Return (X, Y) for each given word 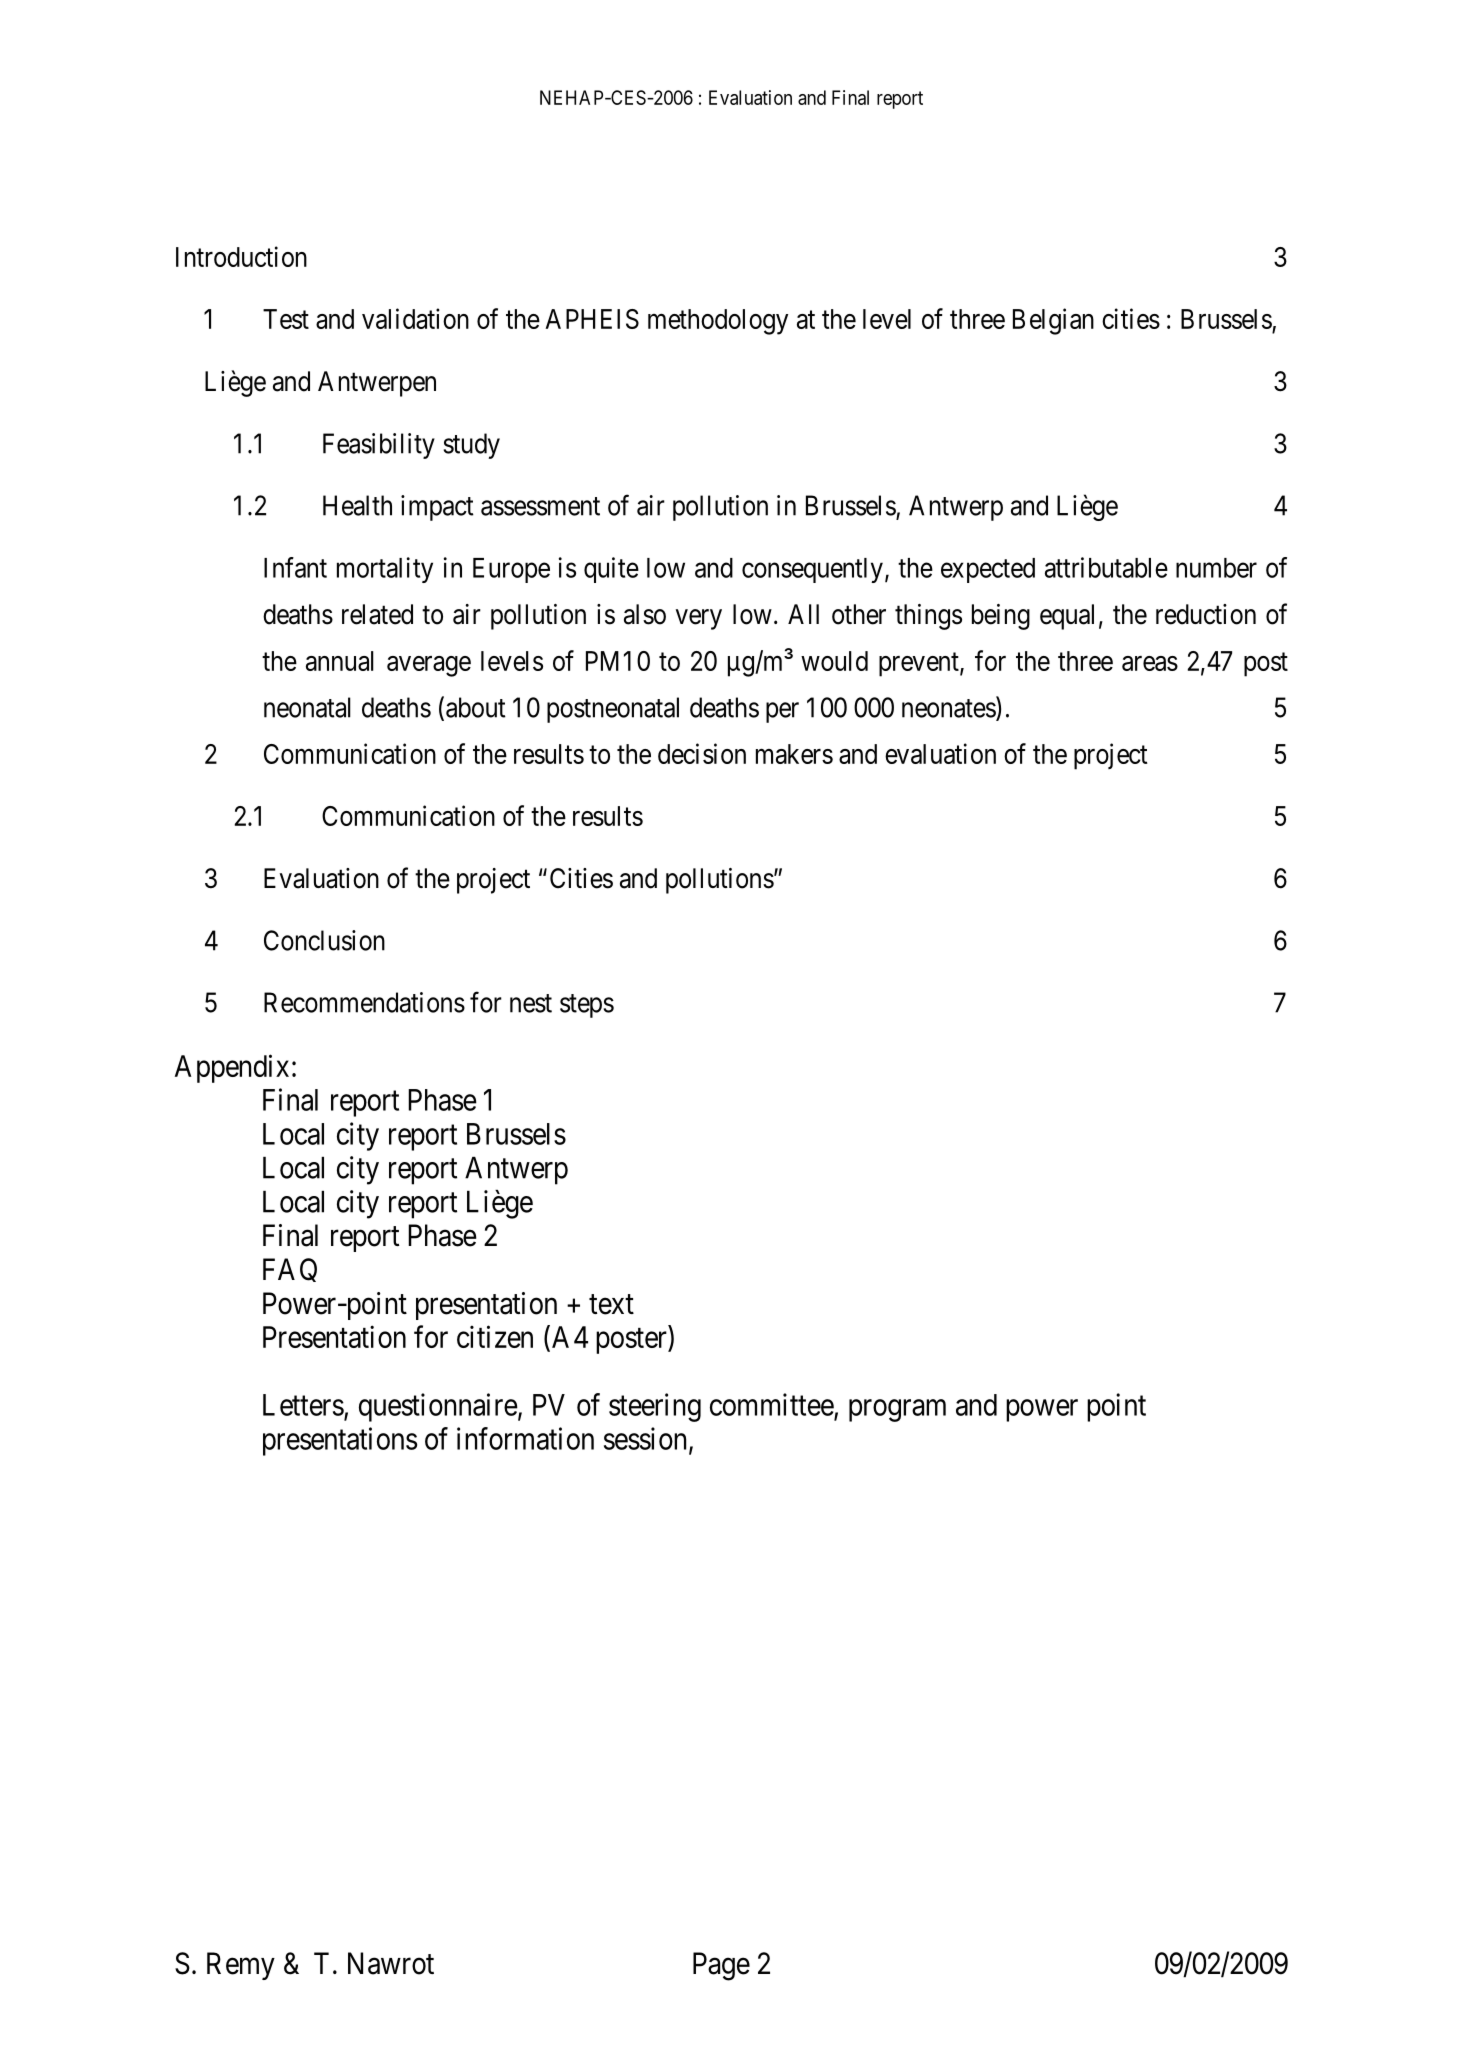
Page (721, 1966)
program (897, 1411)
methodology (718, 322)
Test (286, 319)
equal (1067, 617)
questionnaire (438, 1407)
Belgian (1053, 321)
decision (702, 753)
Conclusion (324, 940)
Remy (241, 1966)
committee (772, 1404)
